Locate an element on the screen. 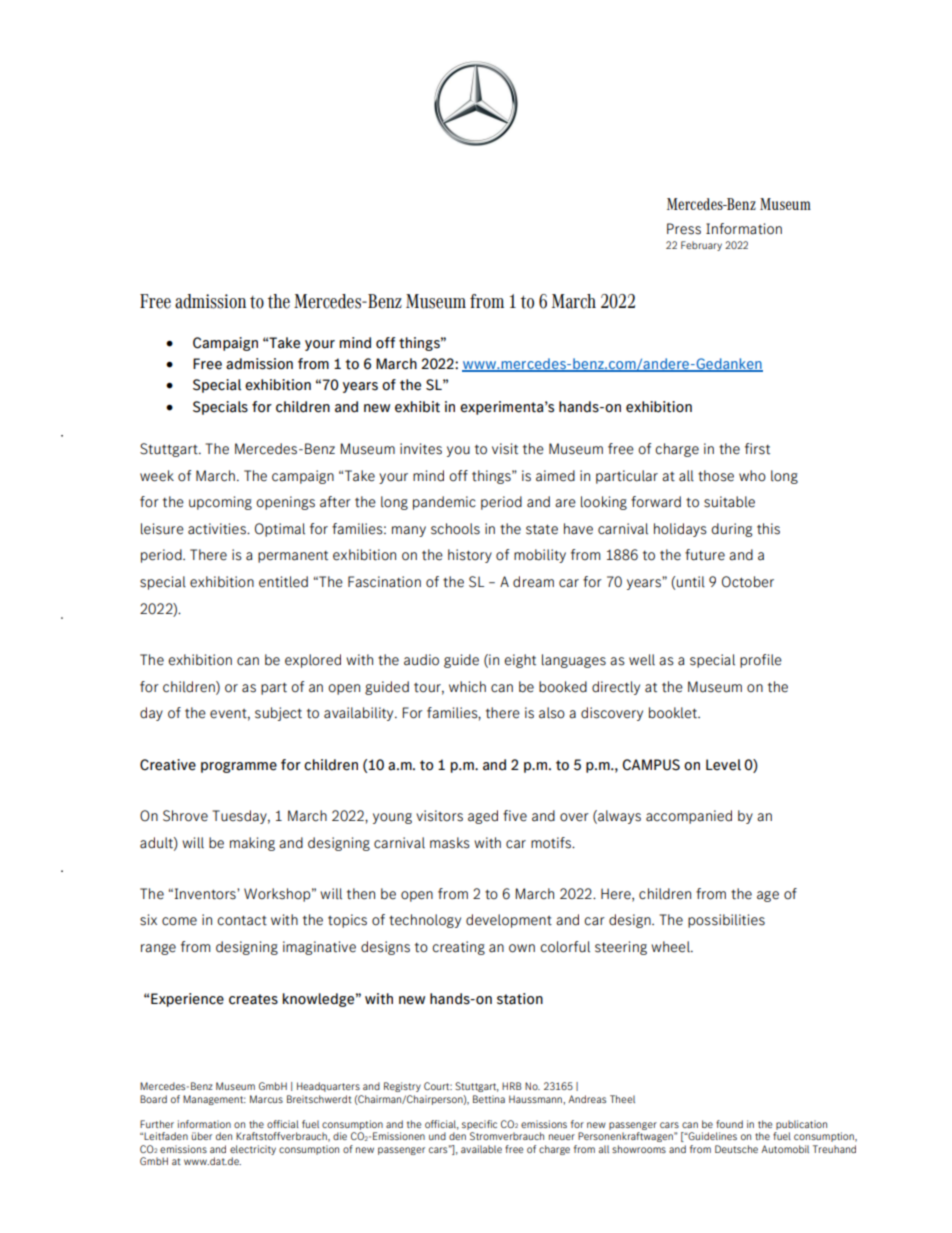 The height and width of the screenshot is (1233, 952). pandemic is located at coordinates (444, 503).
